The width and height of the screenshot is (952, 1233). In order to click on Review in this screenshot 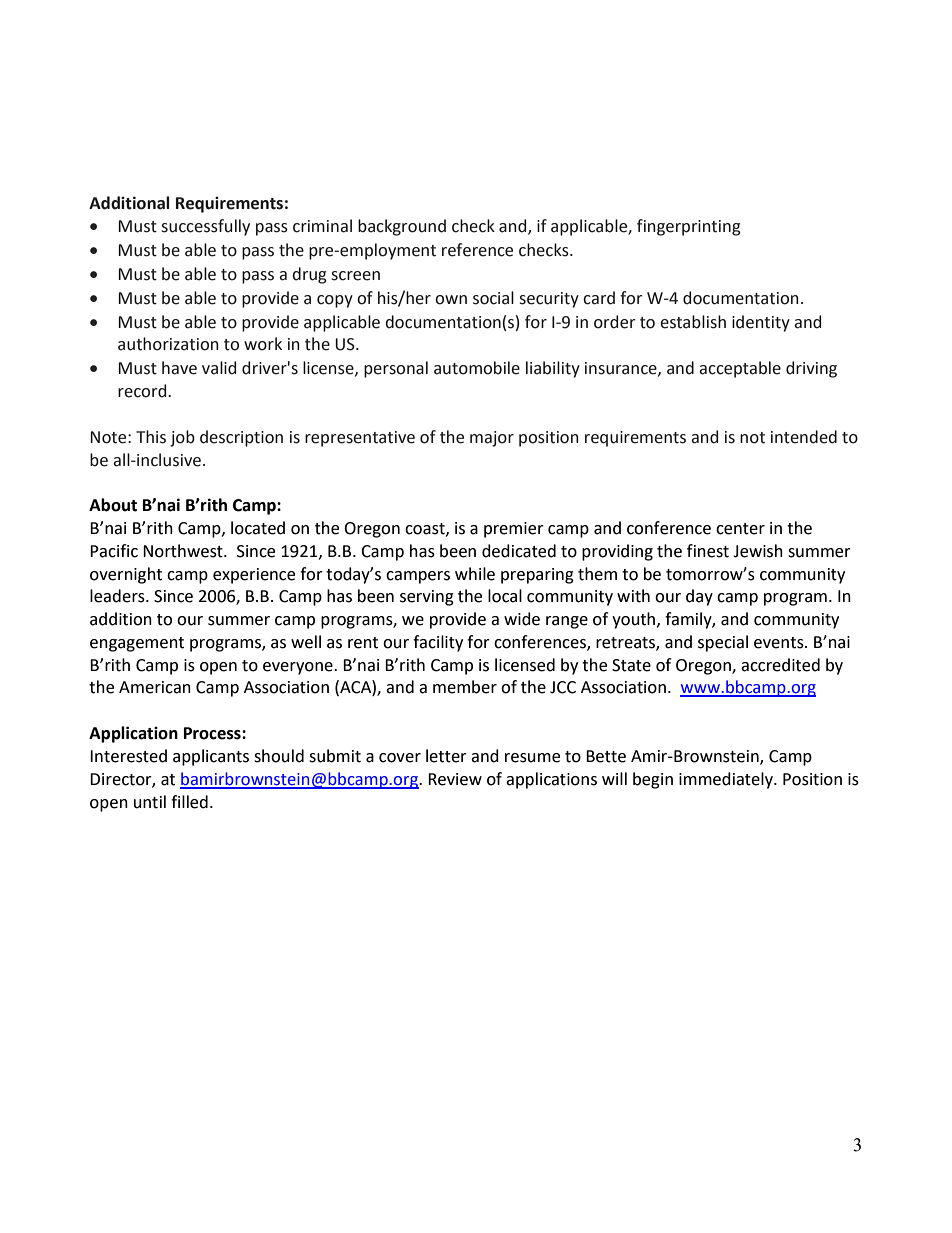, I will do `click(455, 779)`.
